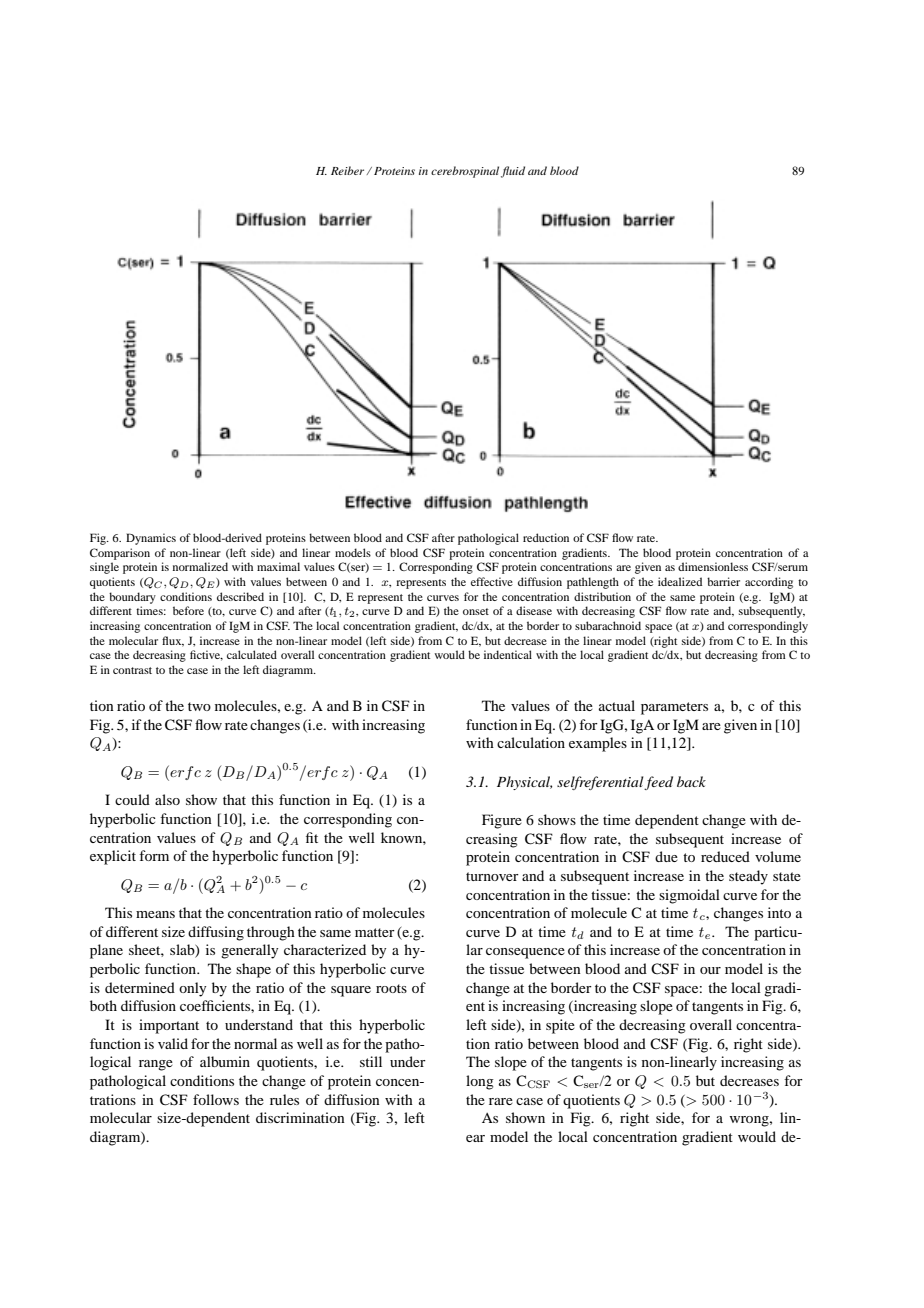 The width and height of the document is (924, 1308). What do you see at coordinates (723, 581) in the document?
I see `barrier` at bounding box center [723, 581].
